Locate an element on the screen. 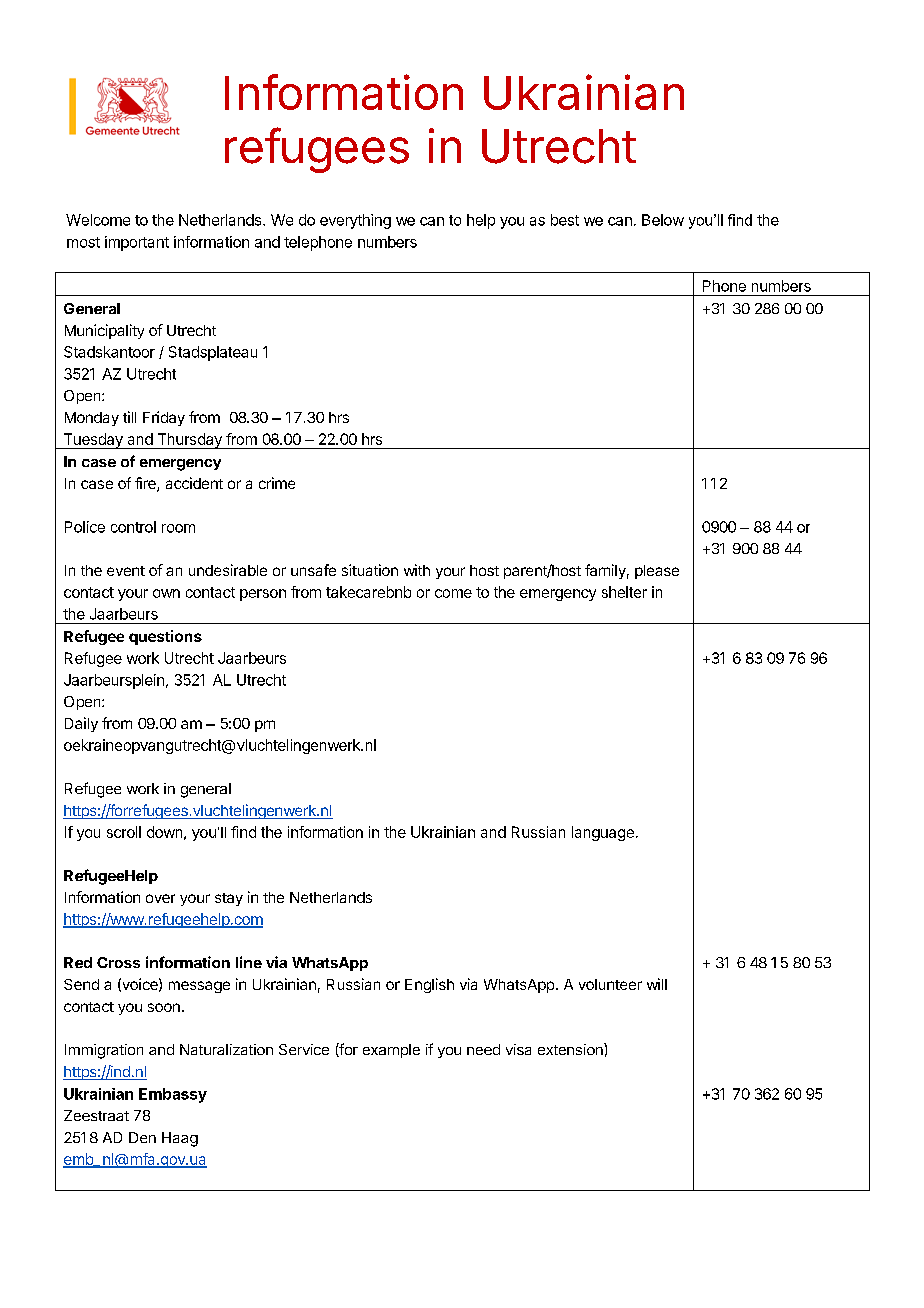  important is located at coordinates (137, 243).
